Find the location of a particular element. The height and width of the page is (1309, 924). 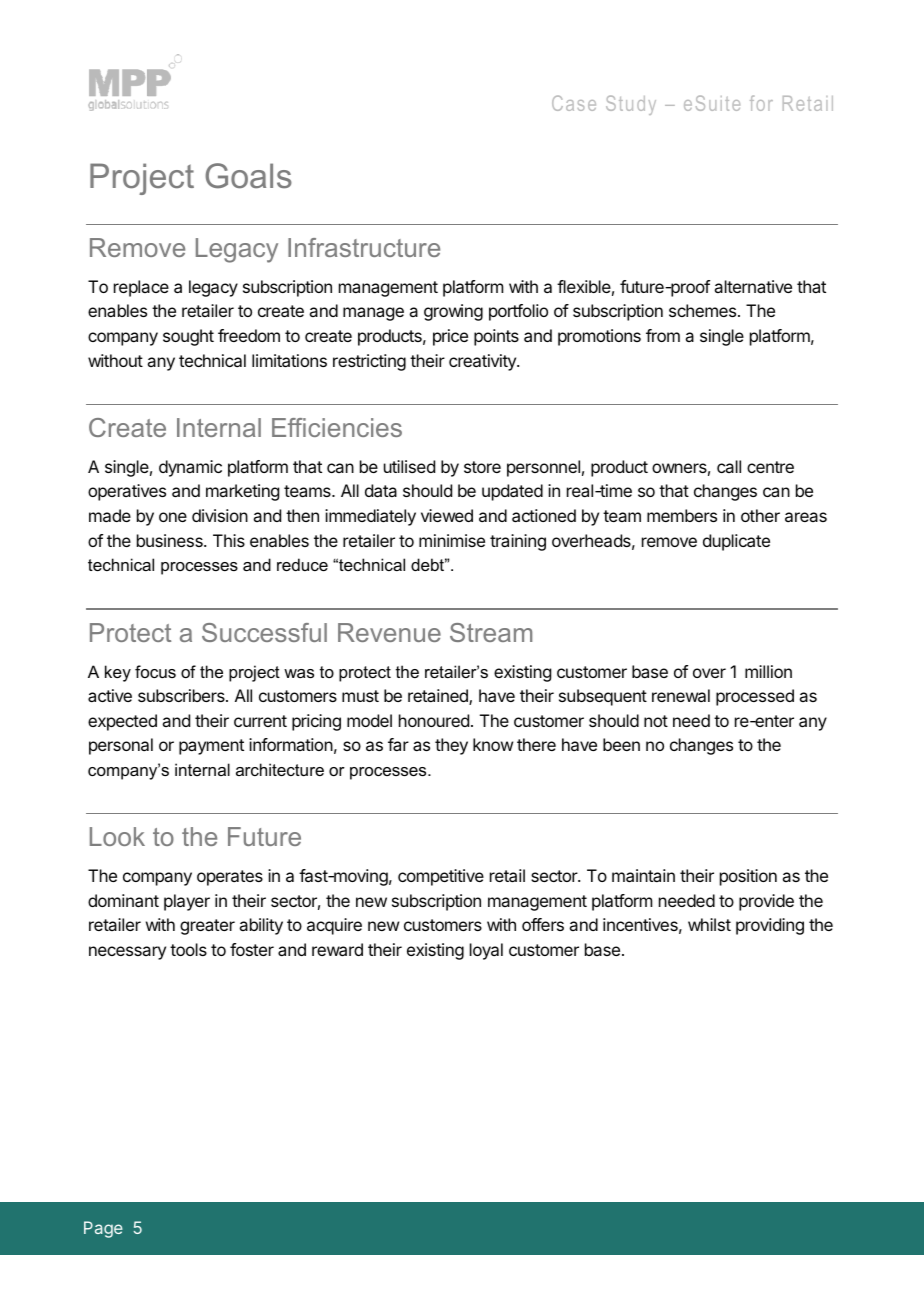

whilst is located at coordinates (709, 924).
